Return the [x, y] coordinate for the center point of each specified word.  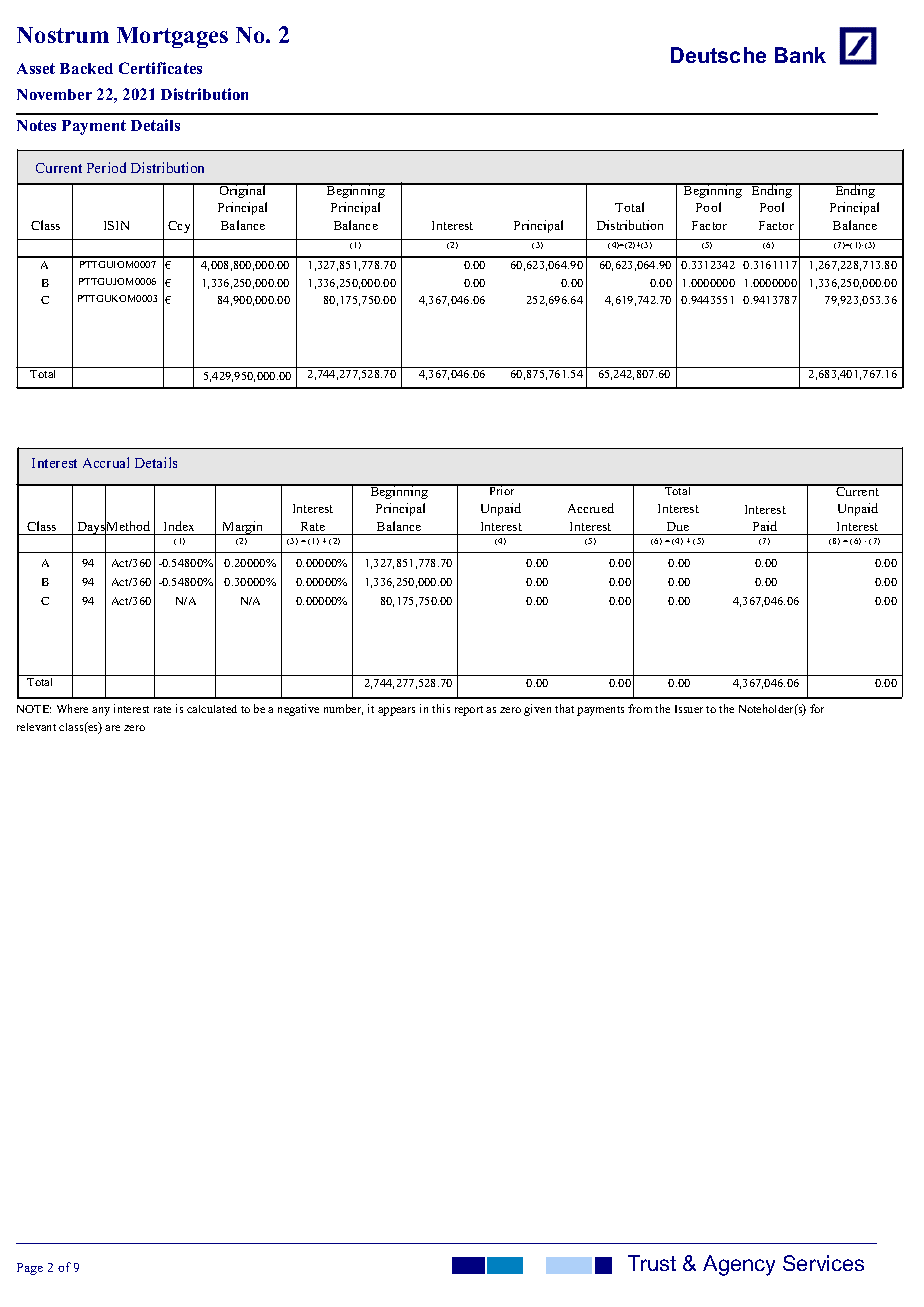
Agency [739, 1265]
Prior [502, 489]
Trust [652, 1263]
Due [678, 526]
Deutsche [718, 55]
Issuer [689, 709]
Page [30, 1269]
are [112, 728]
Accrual [106, 462]
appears [396, 711]
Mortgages [172, 37]
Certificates [160, 68]
